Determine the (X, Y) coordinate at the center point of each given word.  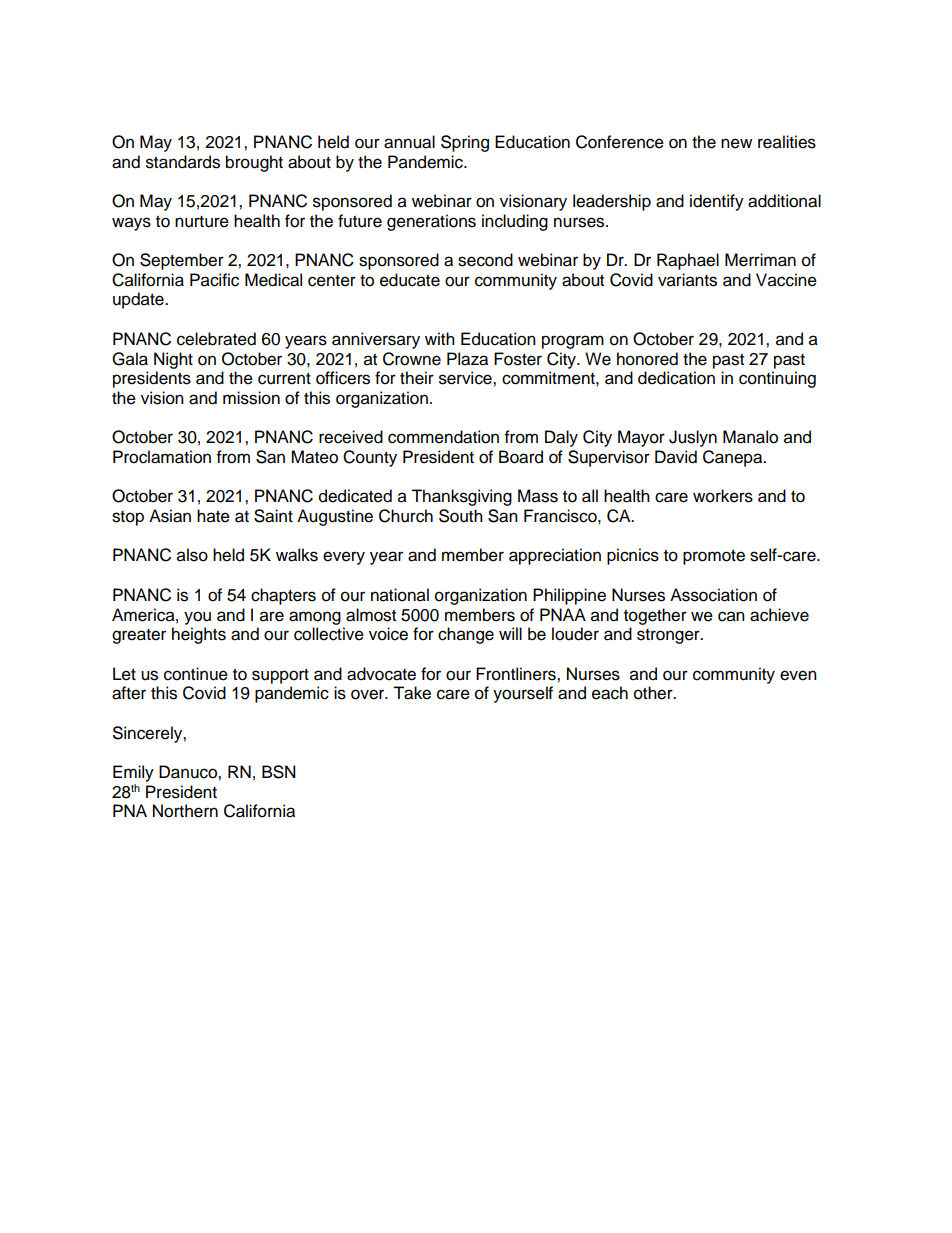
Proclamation (162, 457)
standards (183, 162)
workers (723, 496)
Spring (465, 143)
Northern (185, 811)
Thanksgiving (461, 497)
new (736, 143)
